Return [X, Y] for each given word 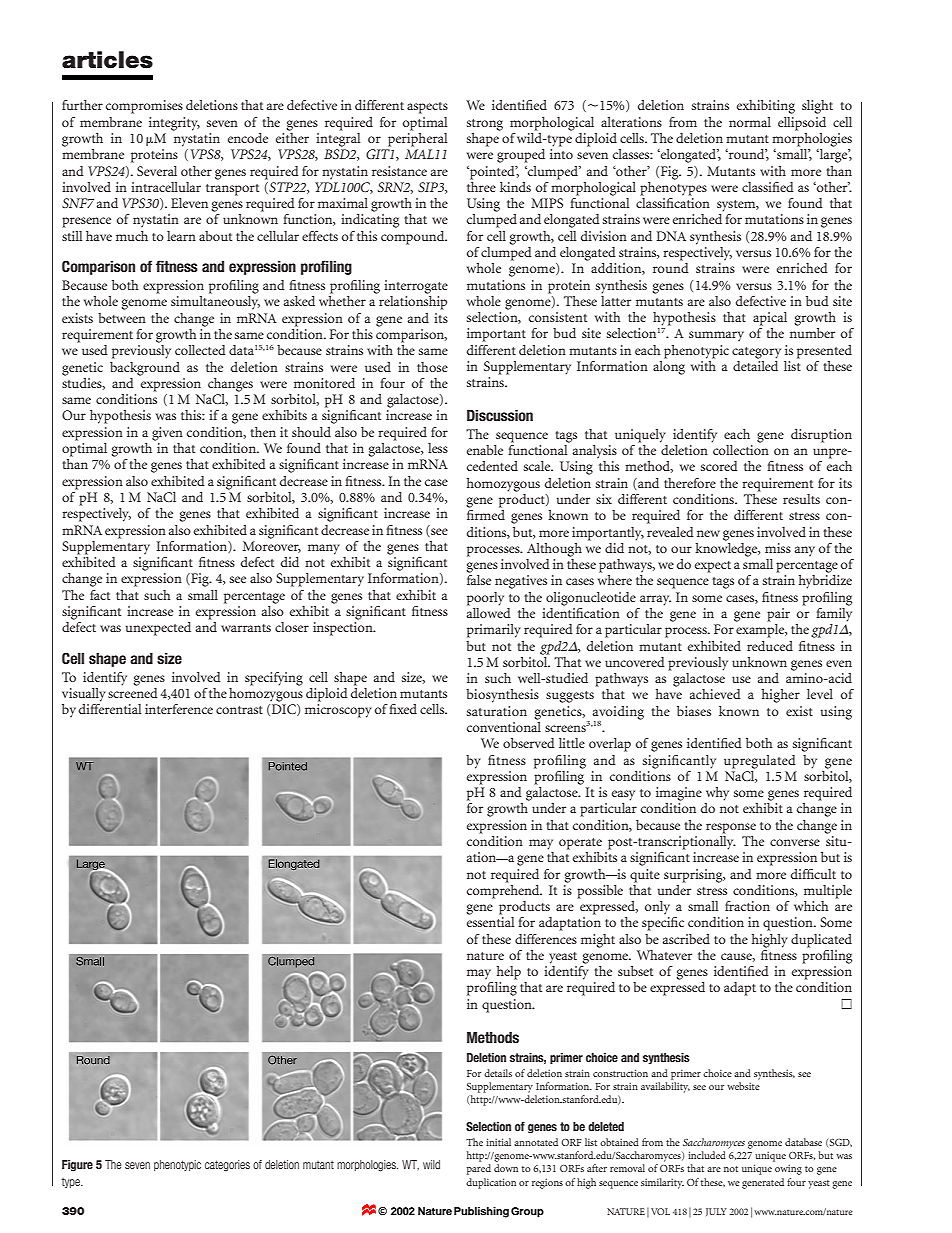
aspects [427, 108]
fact [100, 595]
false [479, 580]
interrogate [416, 287]
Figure [77, 1166]
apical [770, 319]
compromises [144, 107]
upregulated [760, 762]
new [708, 533]
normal [750, 122]
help [509, 973]
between [122, 318]
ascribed [686, 939]
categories [227, 1165]
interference [179, 709]
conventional [504, 725]
